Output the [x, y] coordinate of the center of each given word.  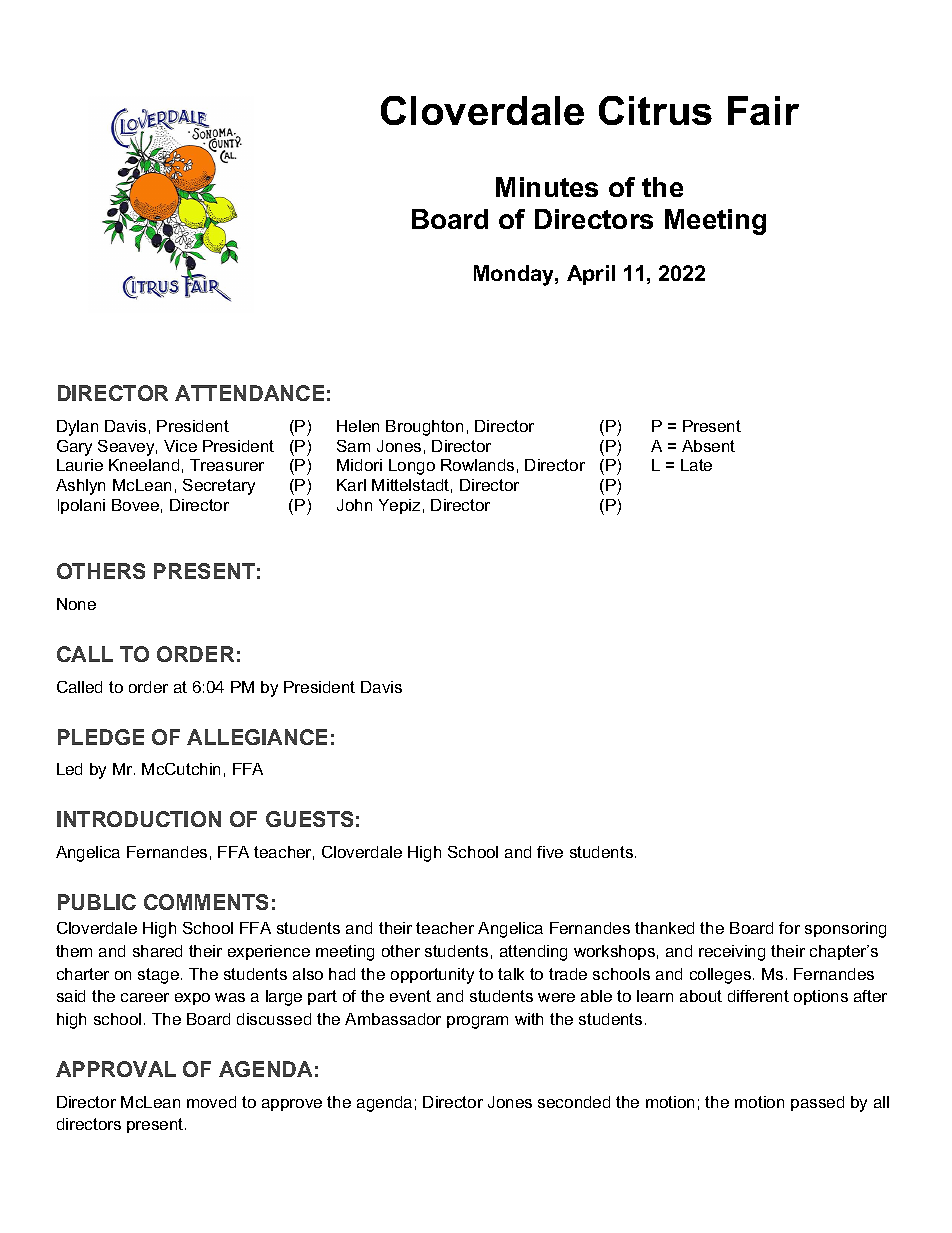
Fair [763, 110]
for [789, 928]
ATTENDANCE [249, 393]
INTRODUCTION [139, 819]
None [76, 604]
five [550, 852]
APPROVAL [116, 1069]
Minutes [547, 187]
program [477, 1022]
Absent [708, 446]
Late [696, 465]
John [354, 505]
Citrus [655, 110]
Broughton [424, 428]
